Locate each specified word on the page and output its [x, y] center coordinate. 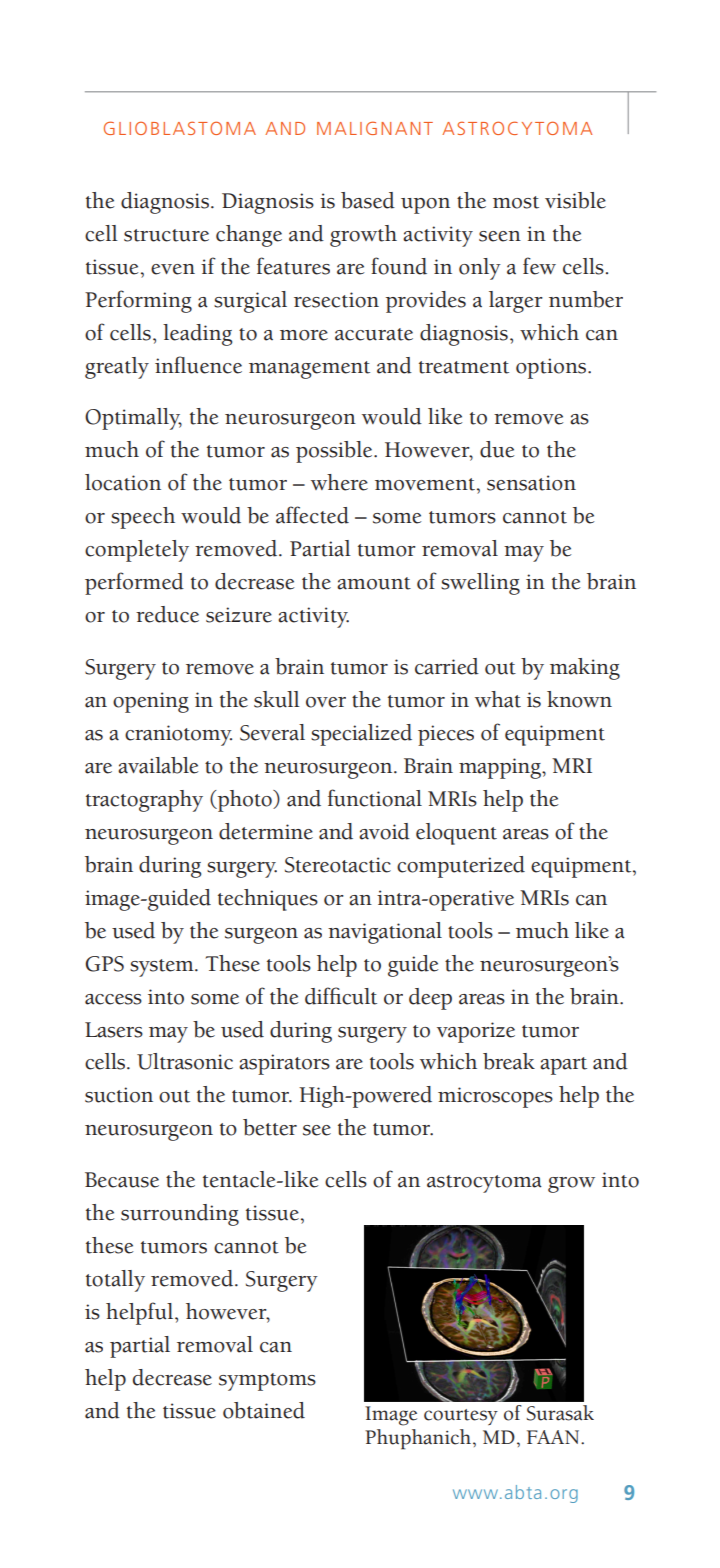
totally [115, 1281]
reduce [167, 614]
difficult [341, 996]
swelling [480, 584]
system [163, 968]
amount [374, 583]
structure [166, 235]
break [509, 1061]
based [368, 200]
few [539, 266]
